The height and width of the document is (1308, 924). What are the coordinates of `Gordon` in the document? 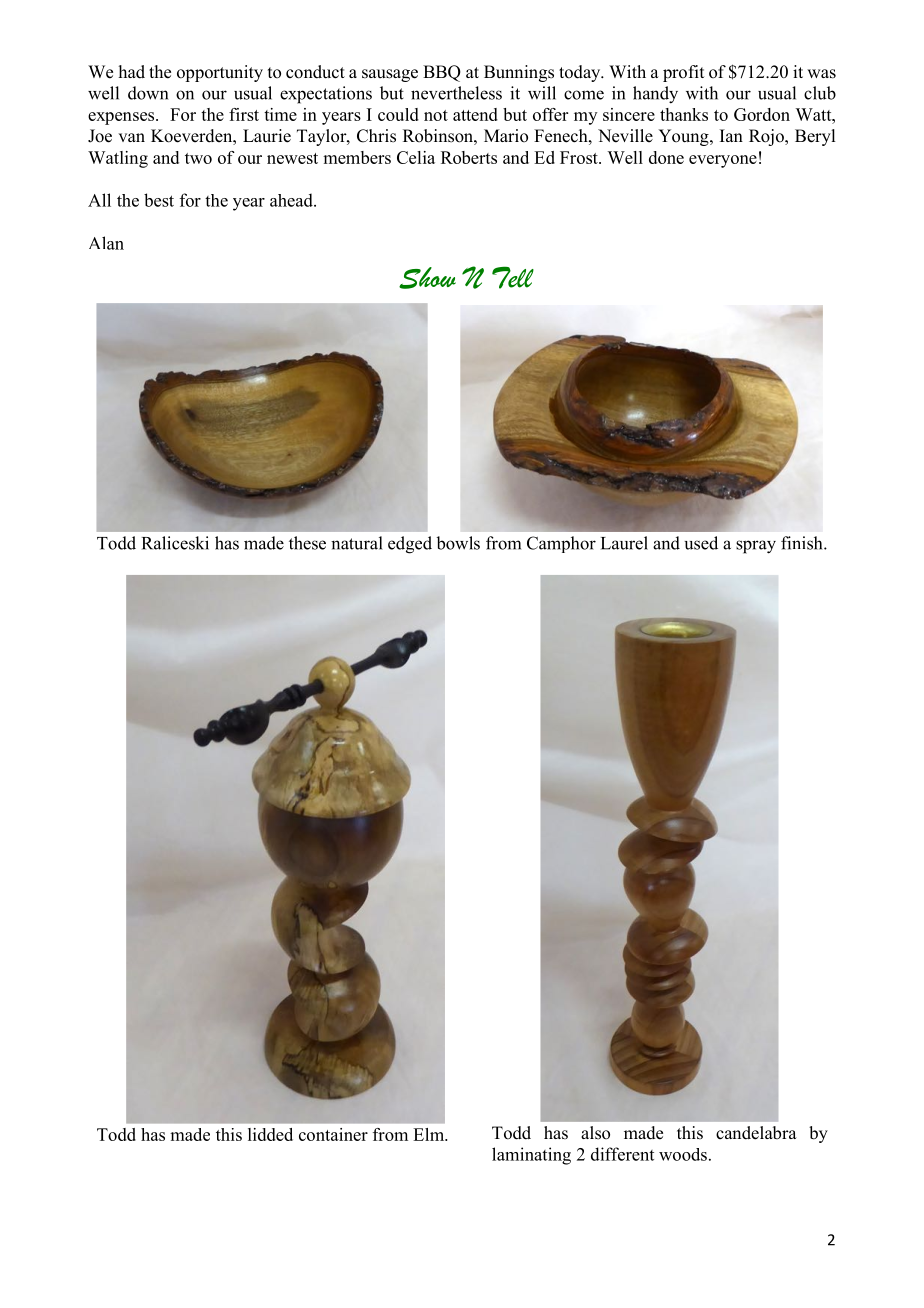 It's located at (762, 114).
